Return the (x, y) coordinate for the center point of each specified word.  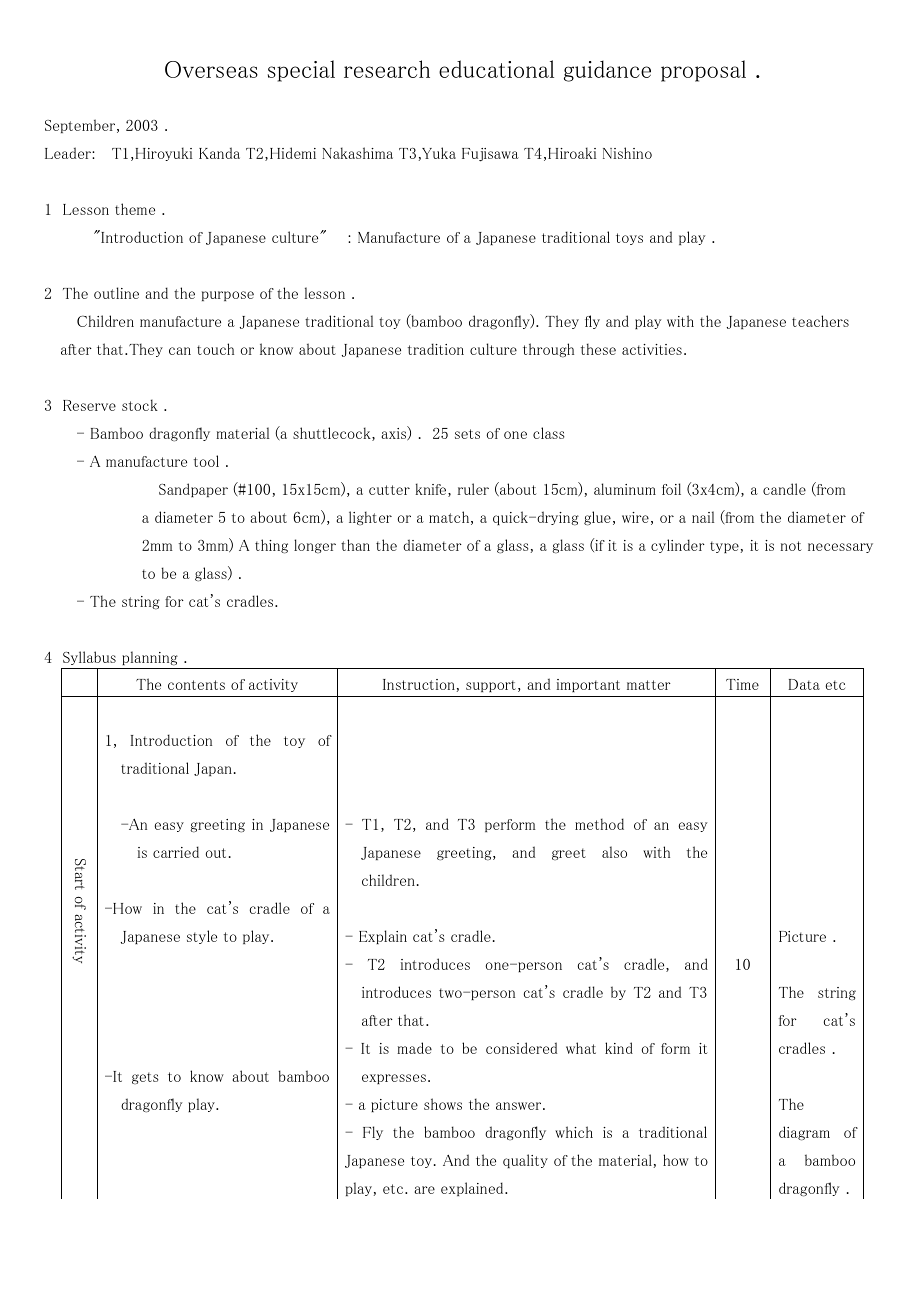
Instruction (419, 684)
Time (742, 684)
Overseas (211, 69)
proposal (703, 71)
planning (150, 658)
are (424, 1190)
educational (496, 69)
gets (145, 1078)
